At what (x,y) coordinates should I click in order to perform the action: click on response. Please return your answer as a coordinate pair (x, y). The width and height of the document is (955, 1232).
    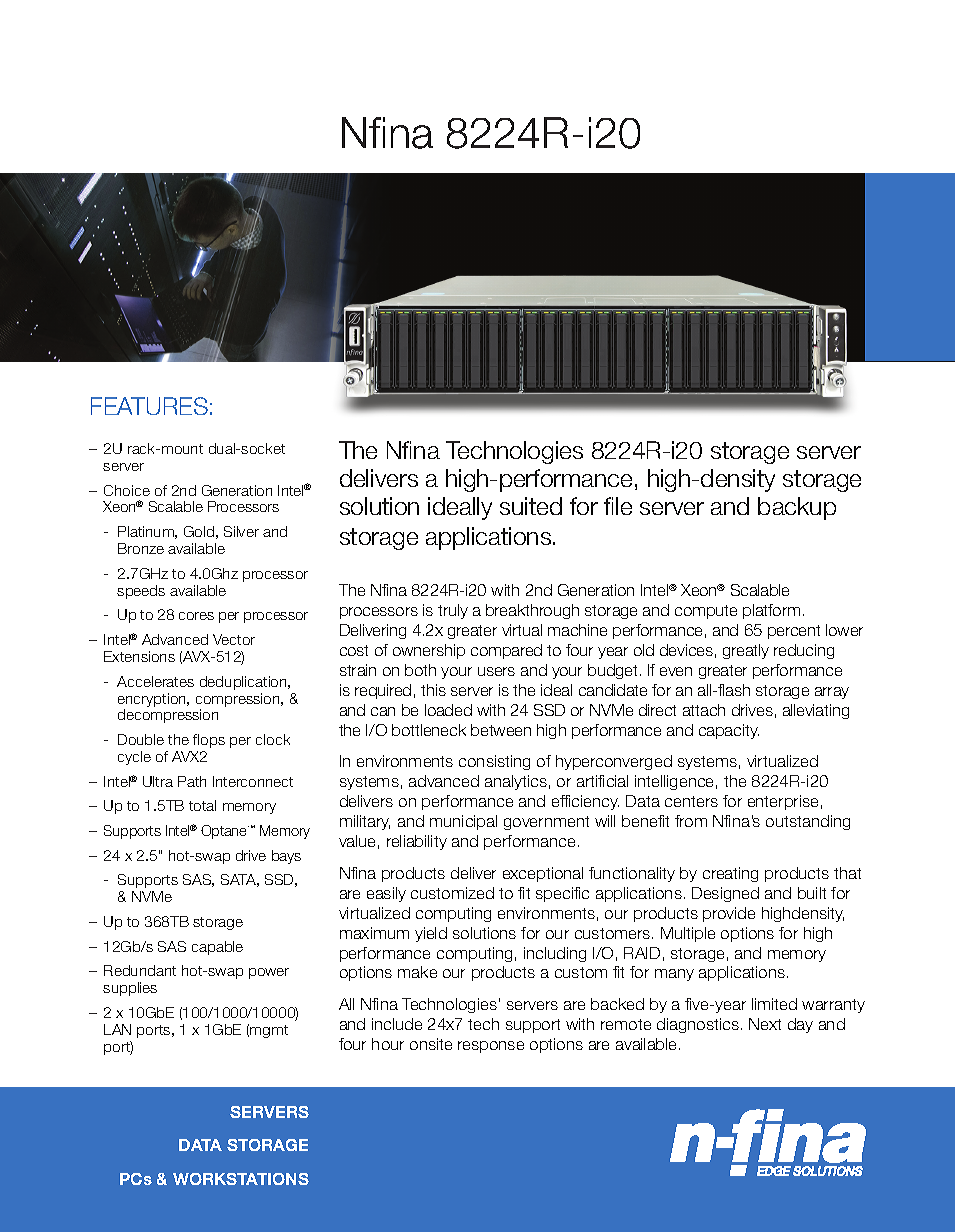
    Looking at the image, I should click on (491, 1047).
